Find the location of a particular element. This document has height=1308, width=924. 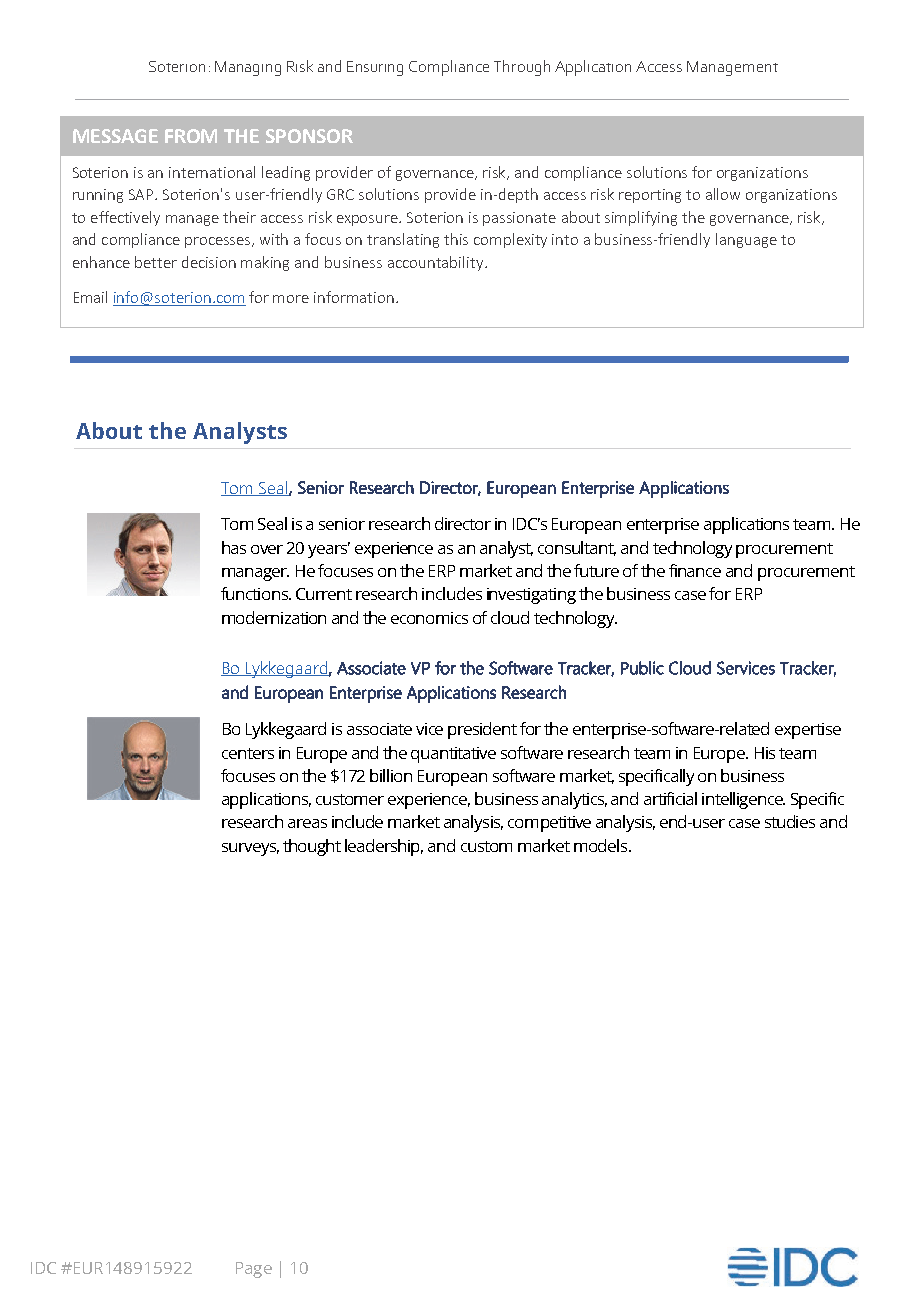

Page is located at coordinates (254, 1270).
